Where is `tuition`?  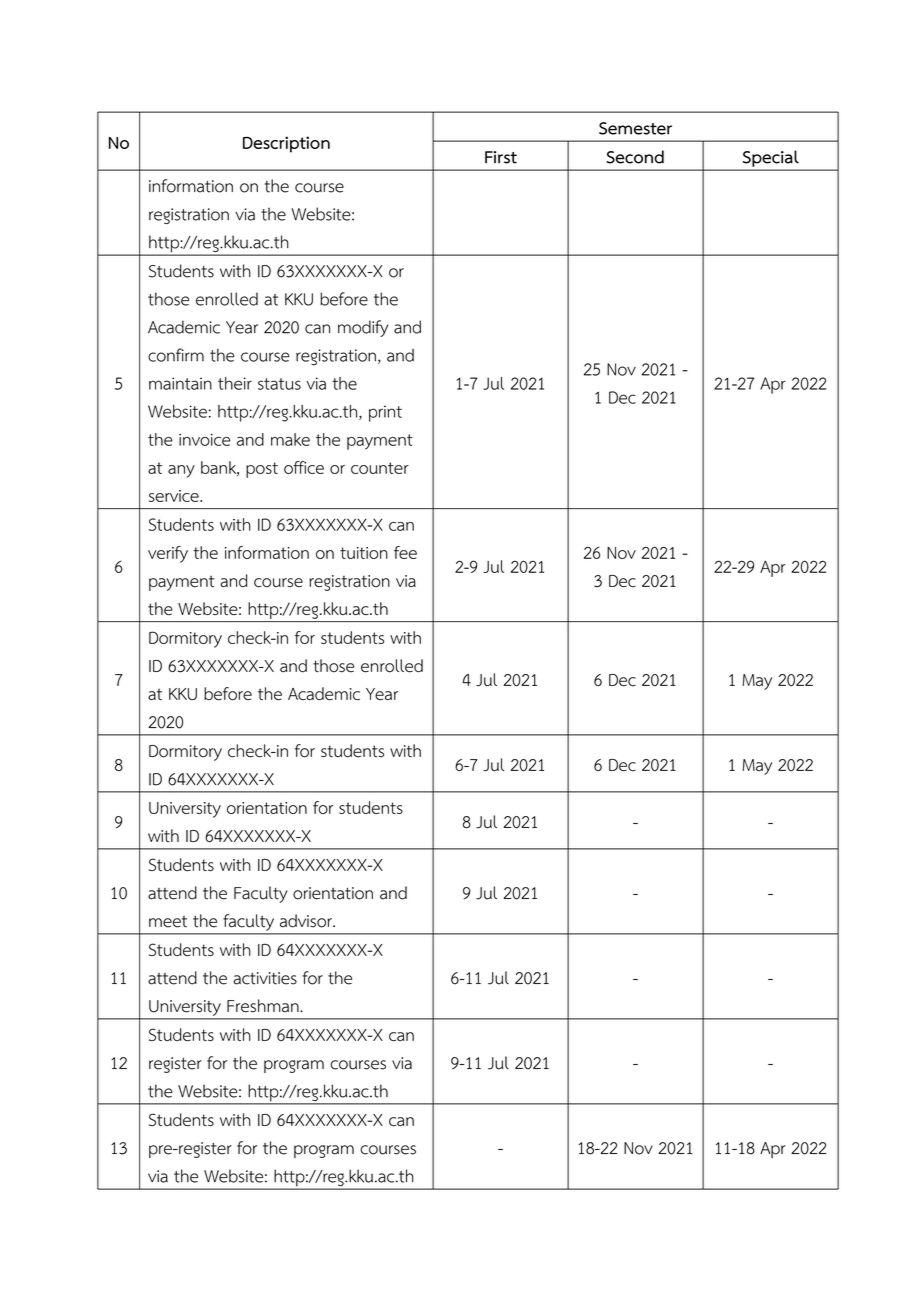 tuition is located at coordinates (364, 553).
